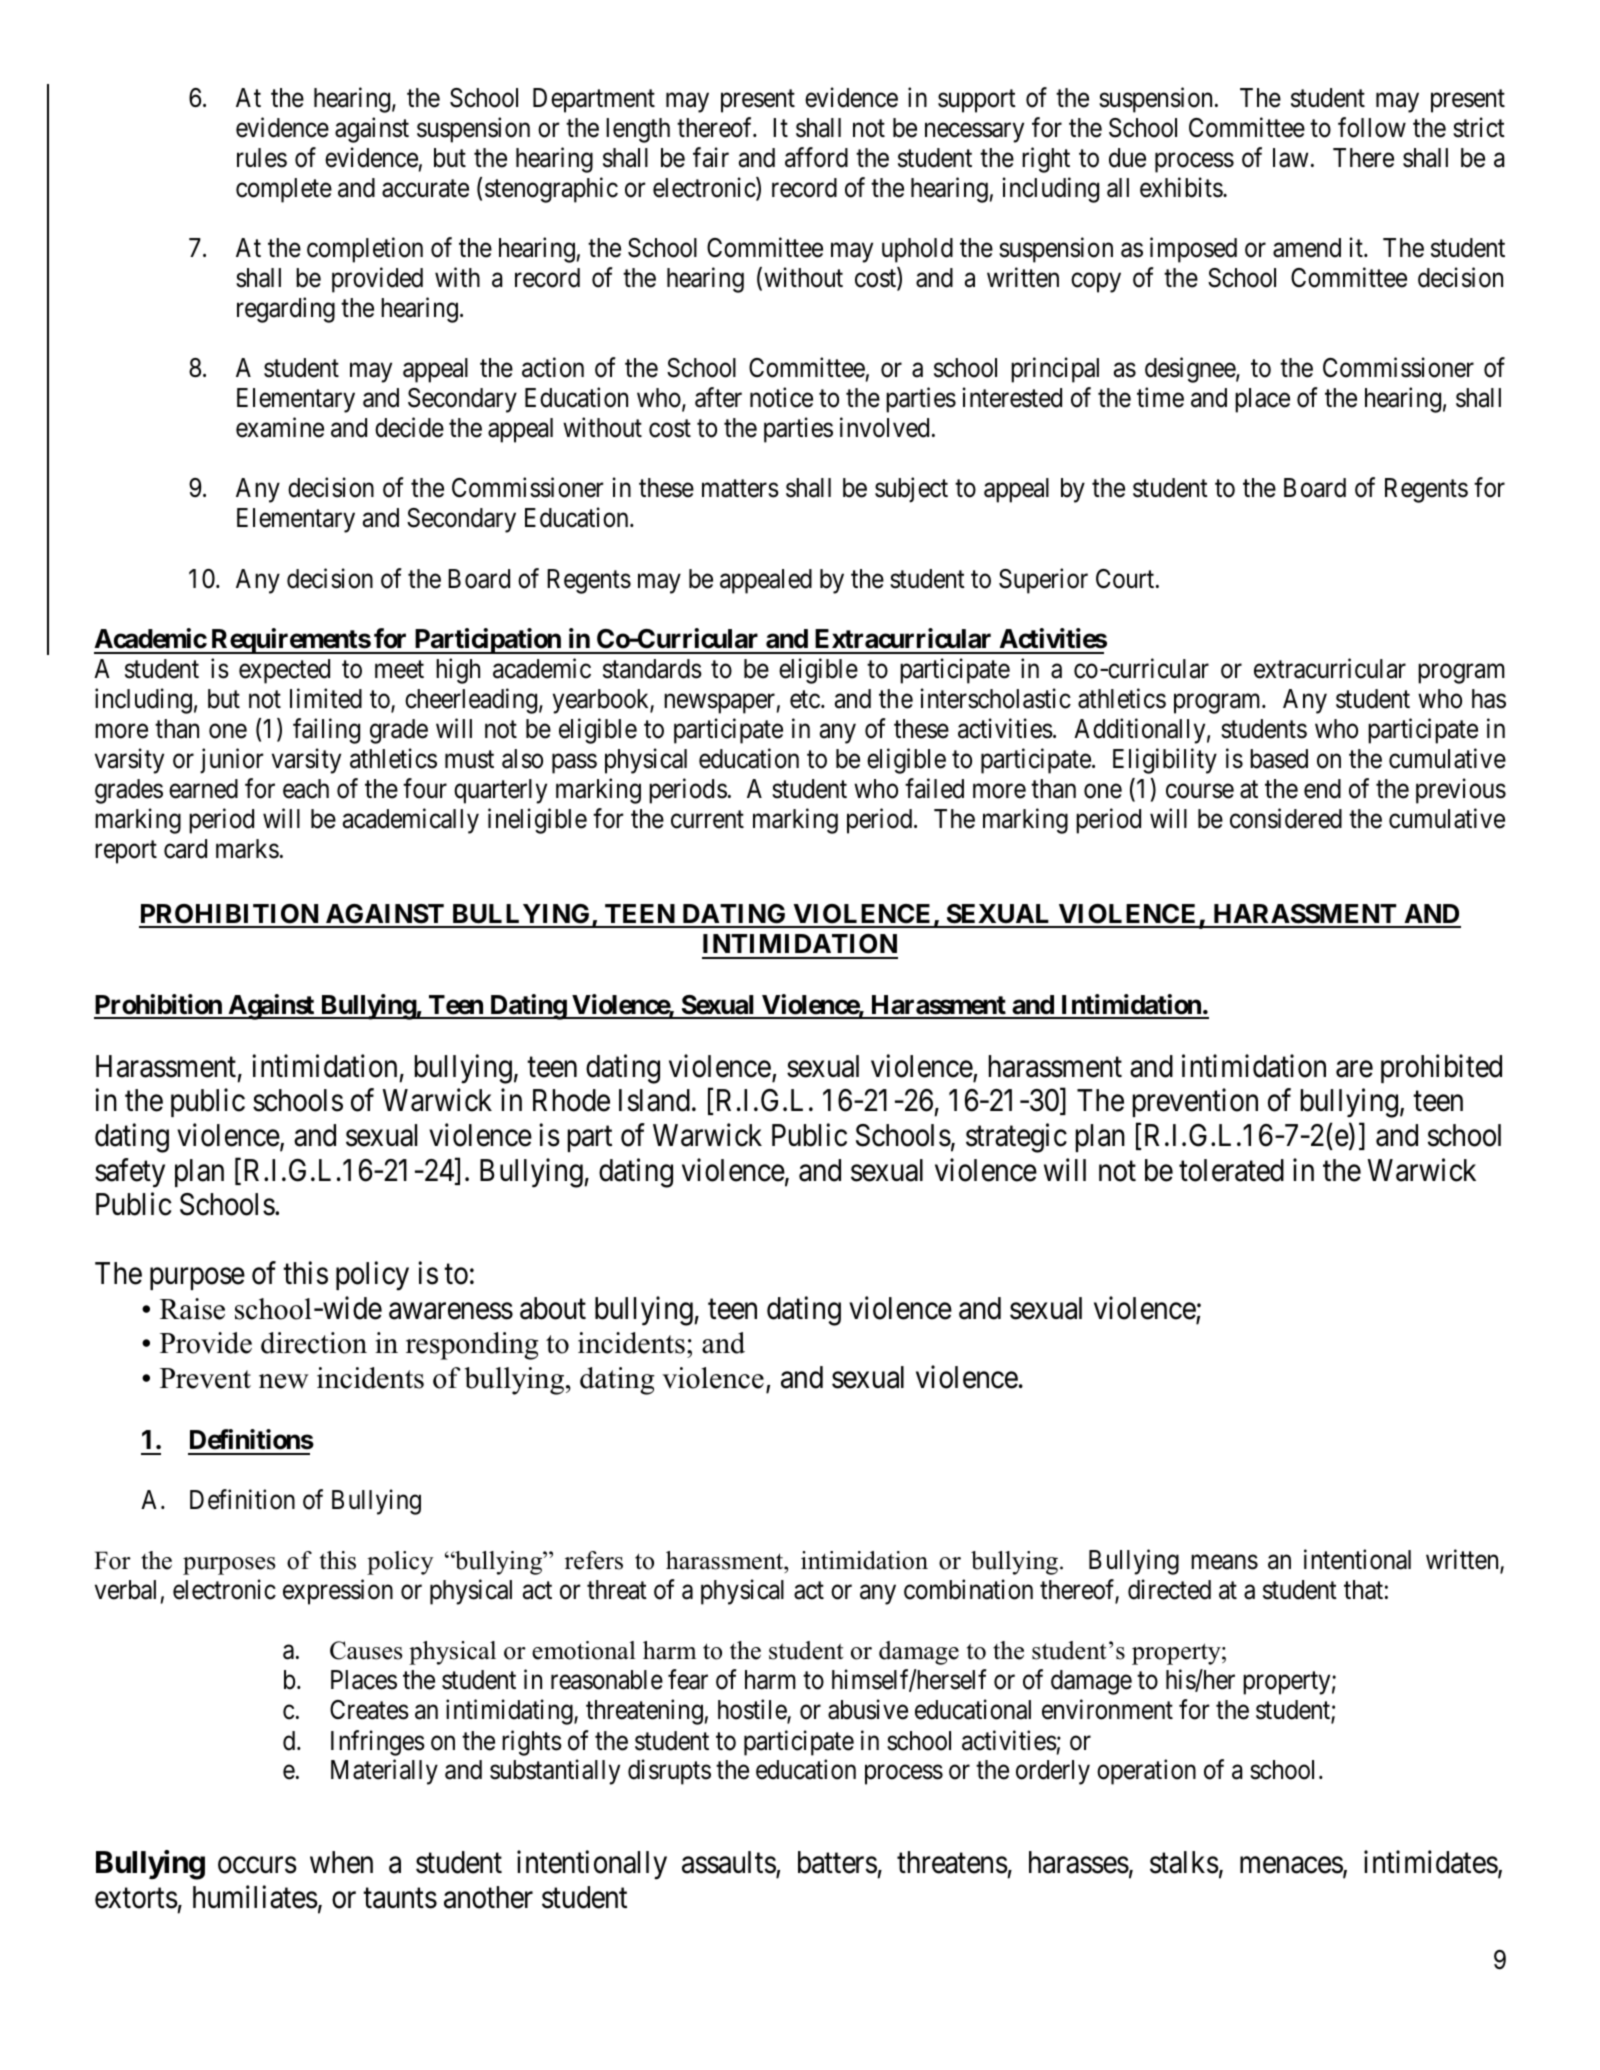 This document has height=2070, width=1600. I want to click on afford, so click(816, 157).
